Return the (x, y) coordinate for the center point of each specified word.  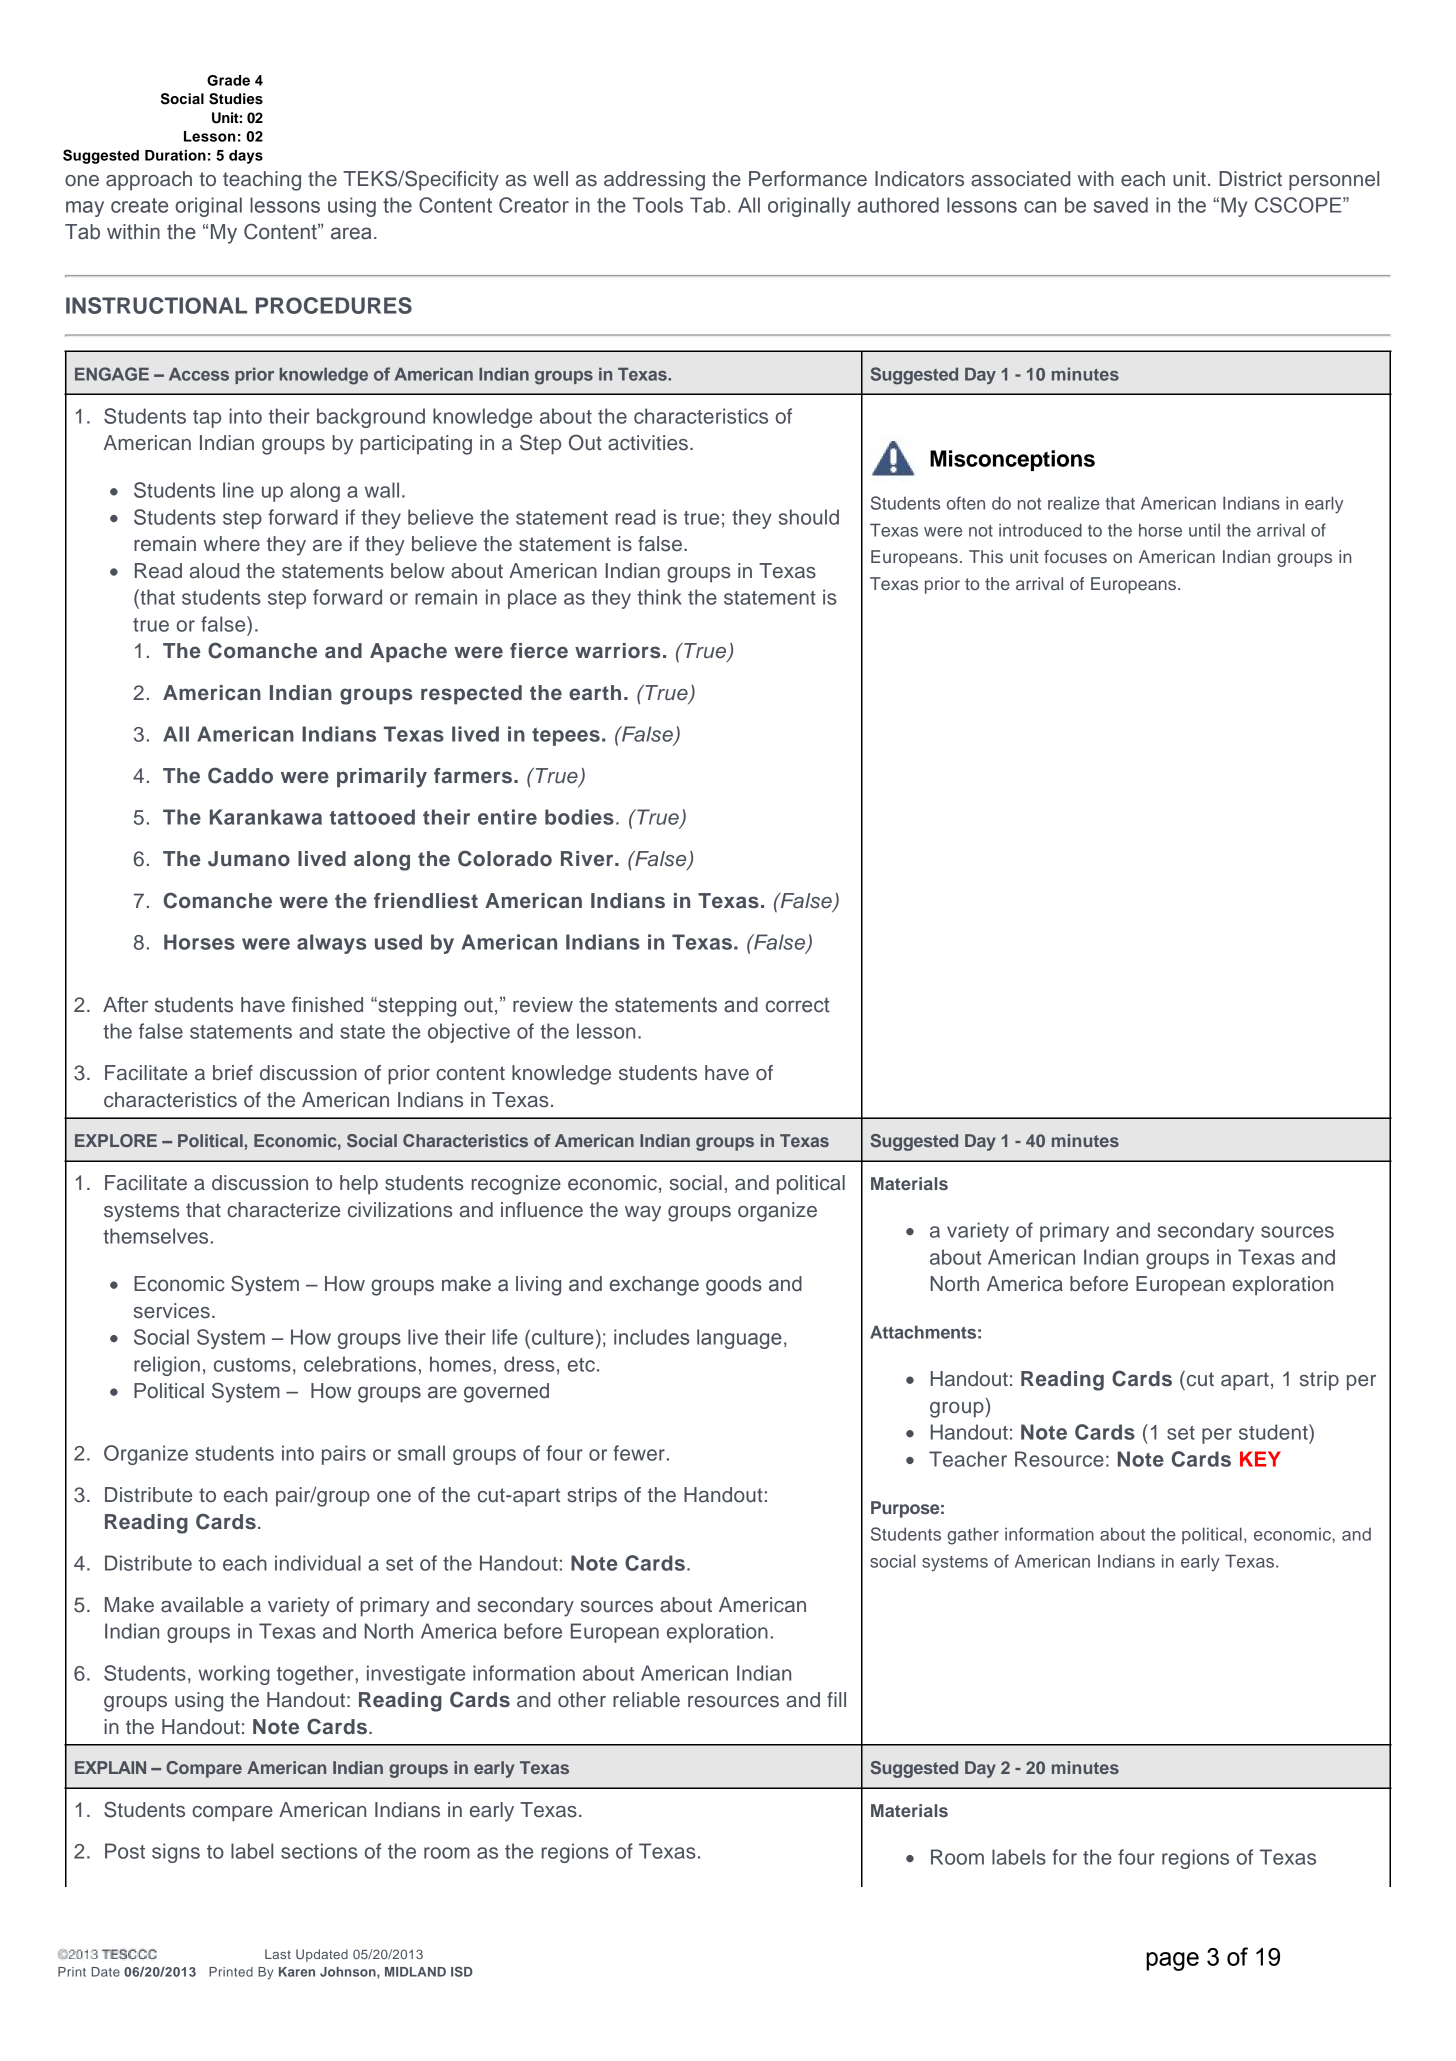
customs (252, 1365)
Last (278, 1954)
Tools (658, 205)
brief (233, 1073)
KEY (1260, 1459)
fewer (639, 1453)
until (1204, 530)
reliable (646, 1700)
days (246, 157)
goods (734, 1286)
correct (798, 1005)
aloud (214, 571)
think (659, 597)
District (1250, 179)
